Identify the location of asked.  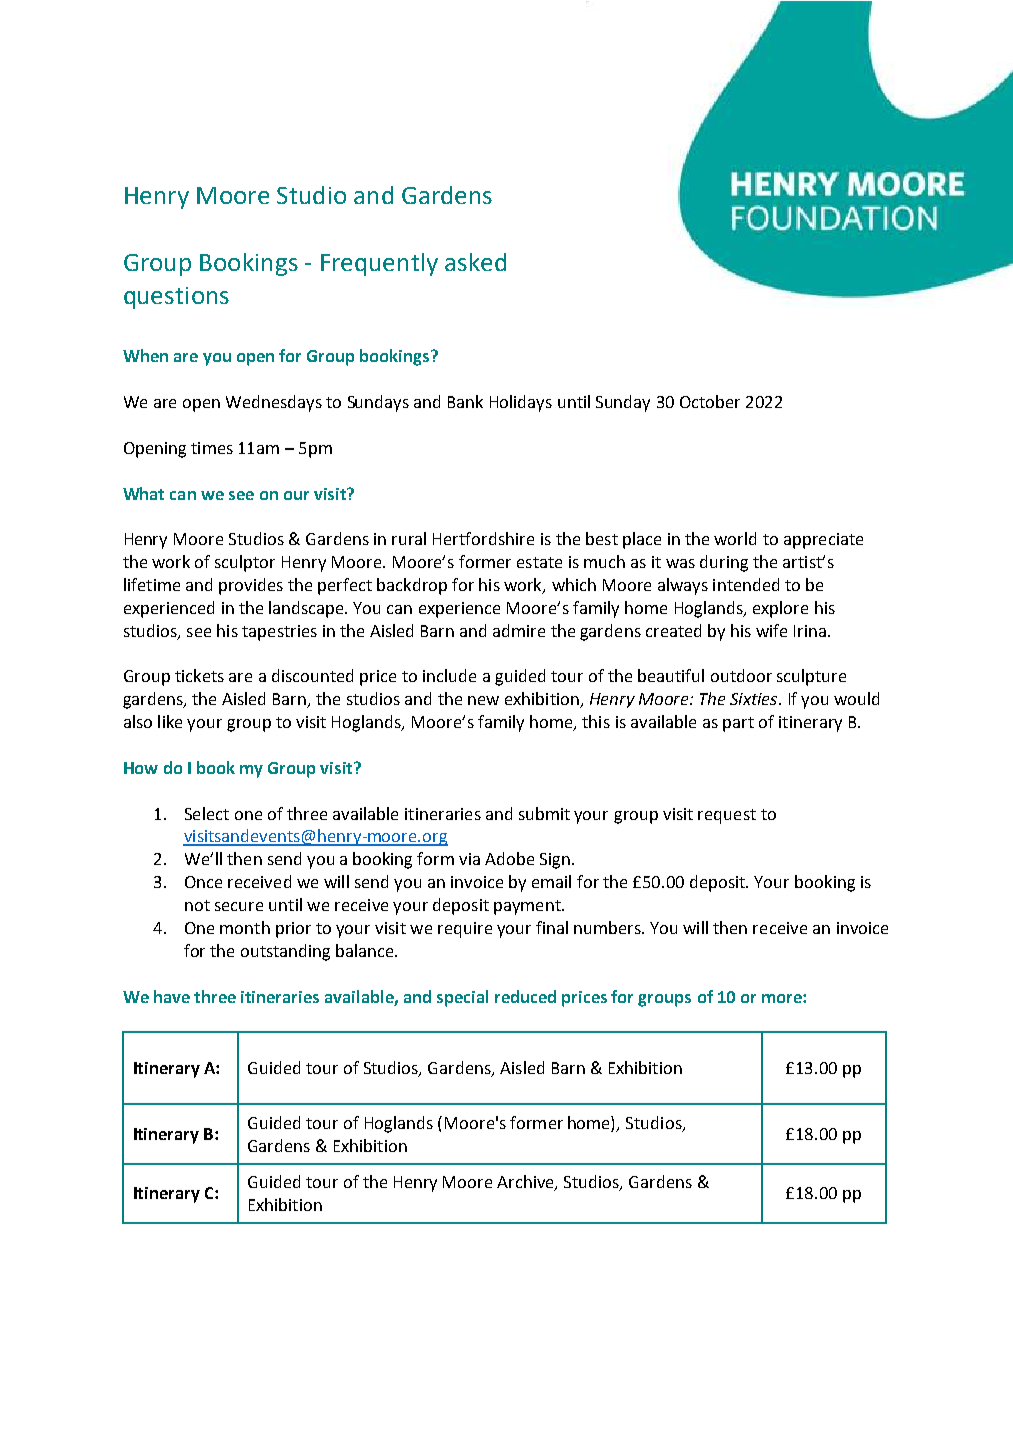
(475, 262).
